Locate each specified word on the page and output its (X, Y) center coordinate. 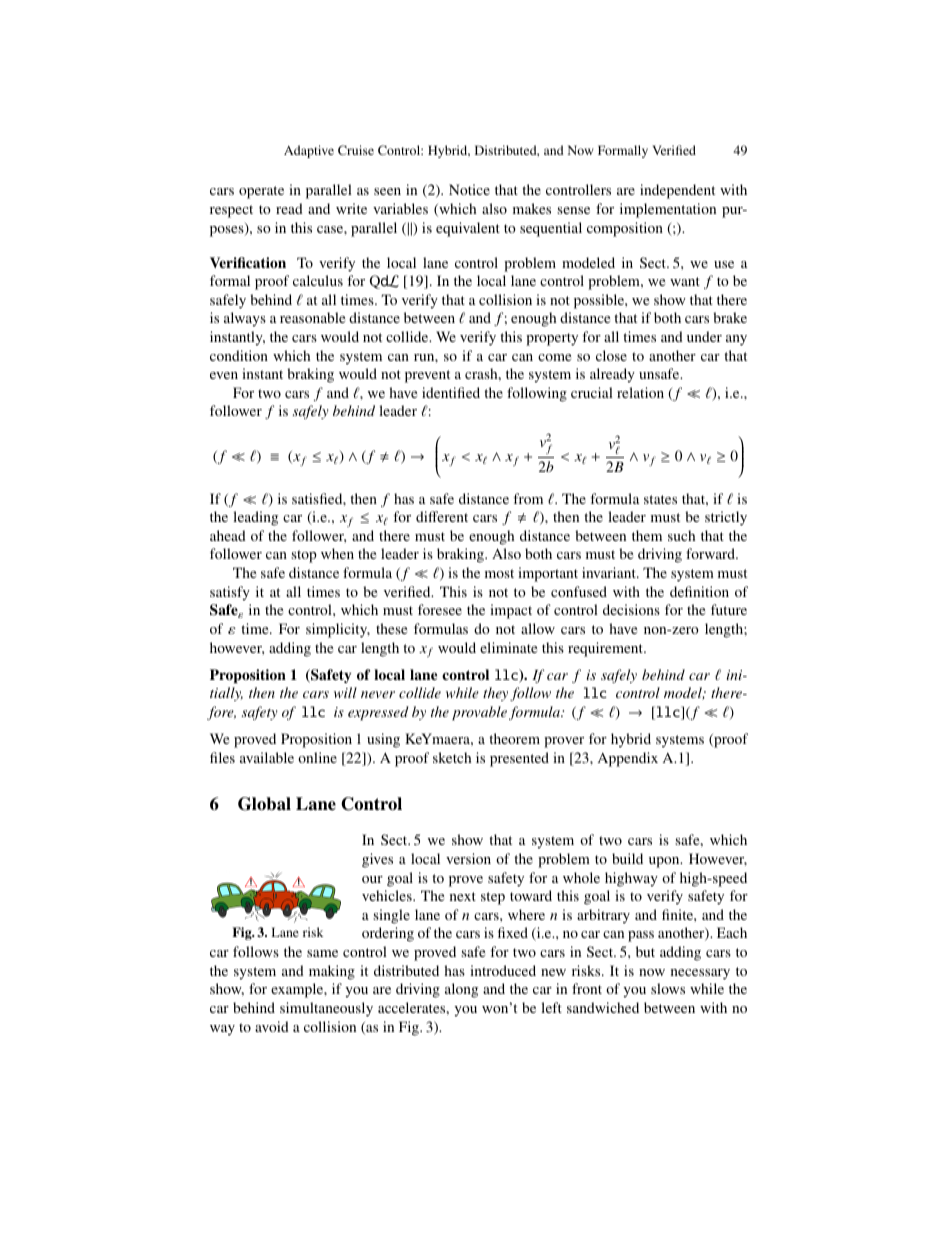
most (499, 573)
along (461, 990)
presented (519, 759)
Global (264, 804)
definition (699, 591)
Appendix (628, 759)
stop (304, 556)
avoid (272, 1026)
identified (451, 392)
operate (261, 192)
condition (239, 355)
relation (640, 392)
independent (677, 191)
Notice (469, 189)
